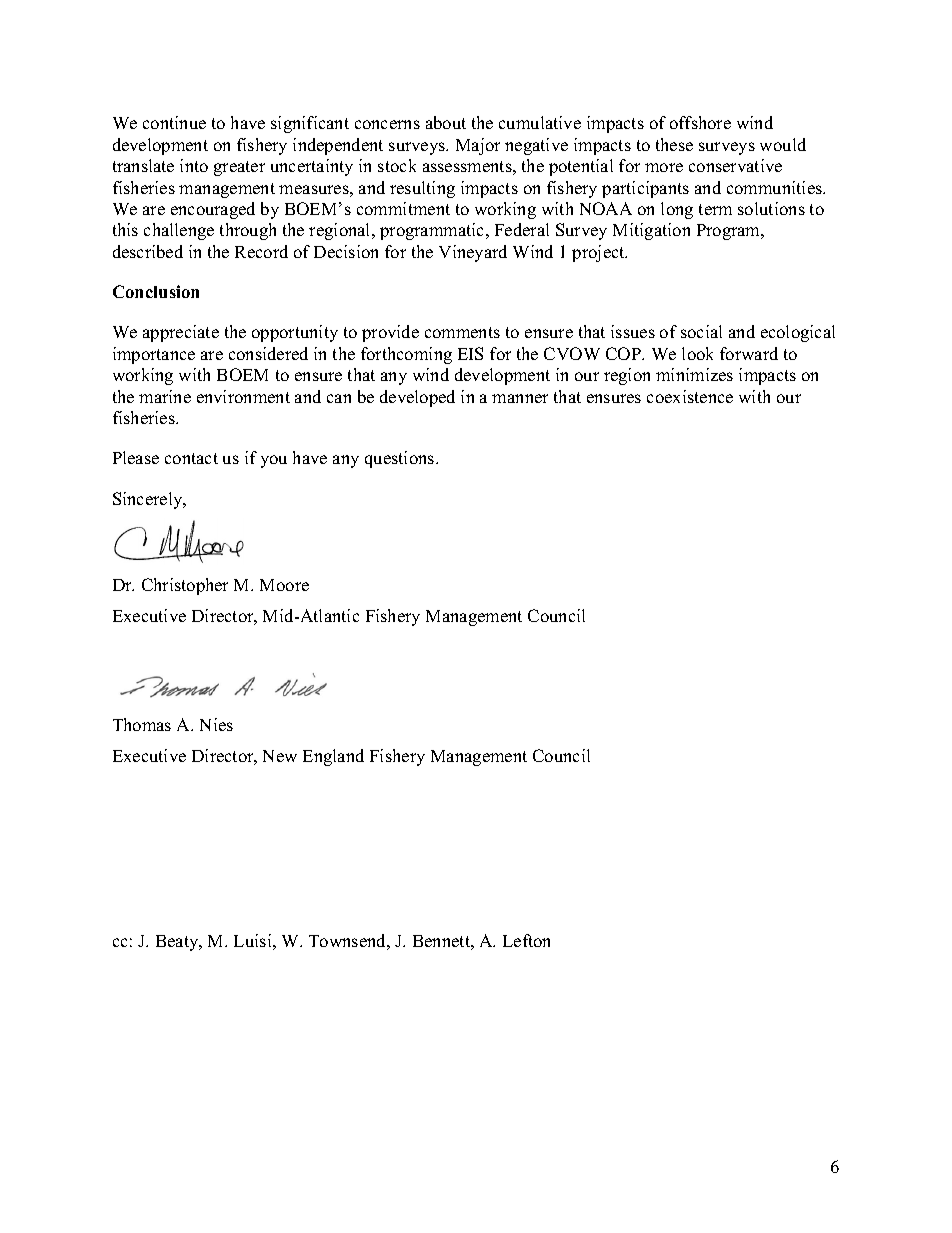 This page has height=1233, width=952. What do you see at coordinates (142, 724) in the page?
I see `Thomas` at bounding box center [142, 724].
